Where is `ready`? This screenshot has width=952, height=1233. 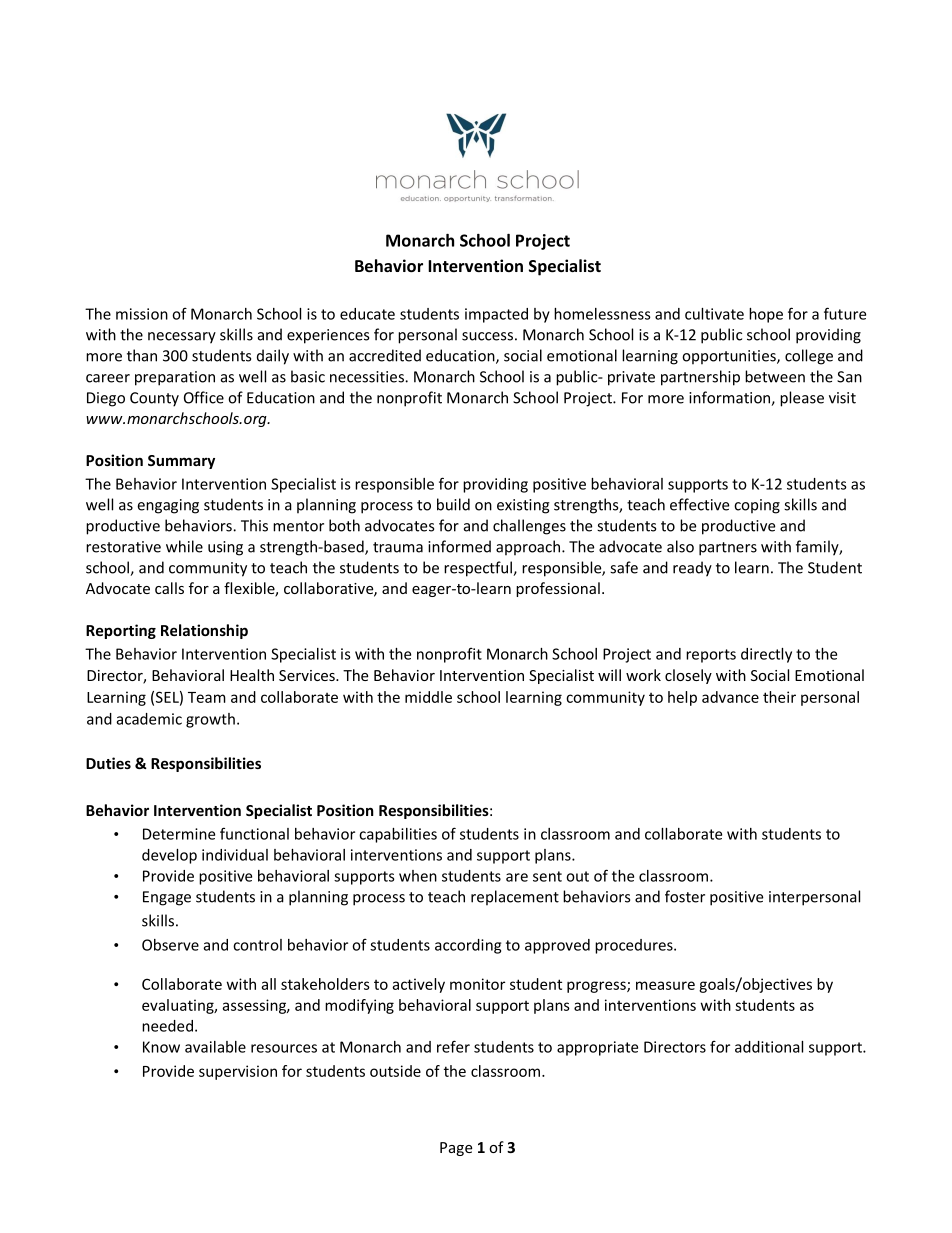 ready is located at coordinates (692, 569).
